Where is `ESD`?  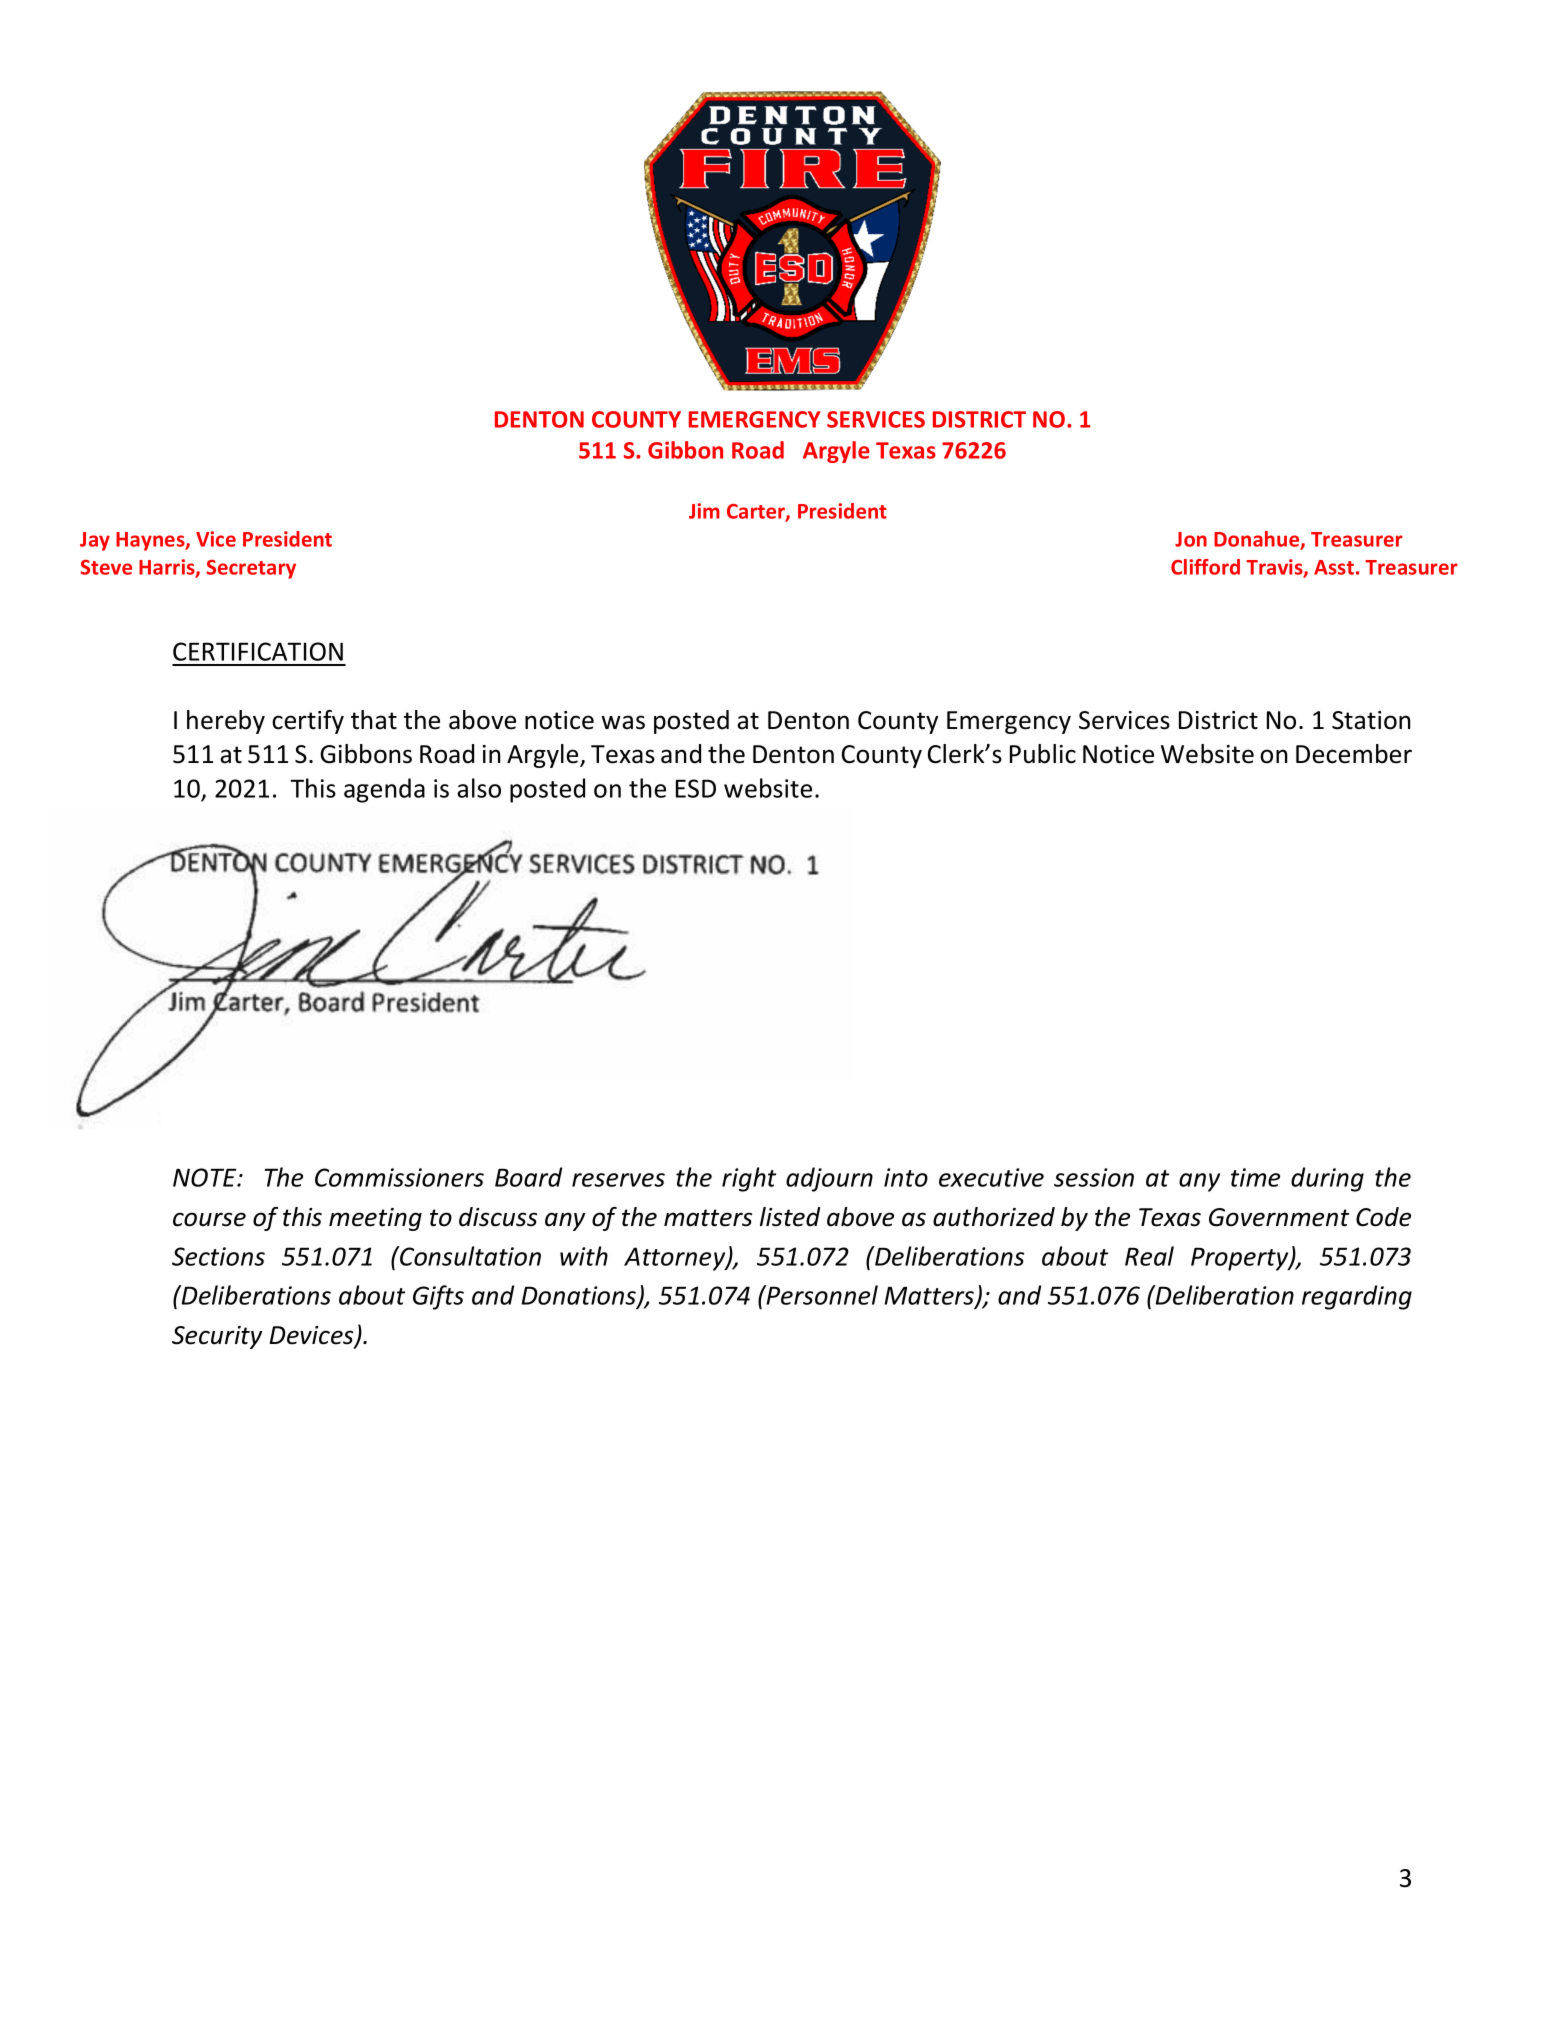 ESD is located at coordinates (696, 788).
